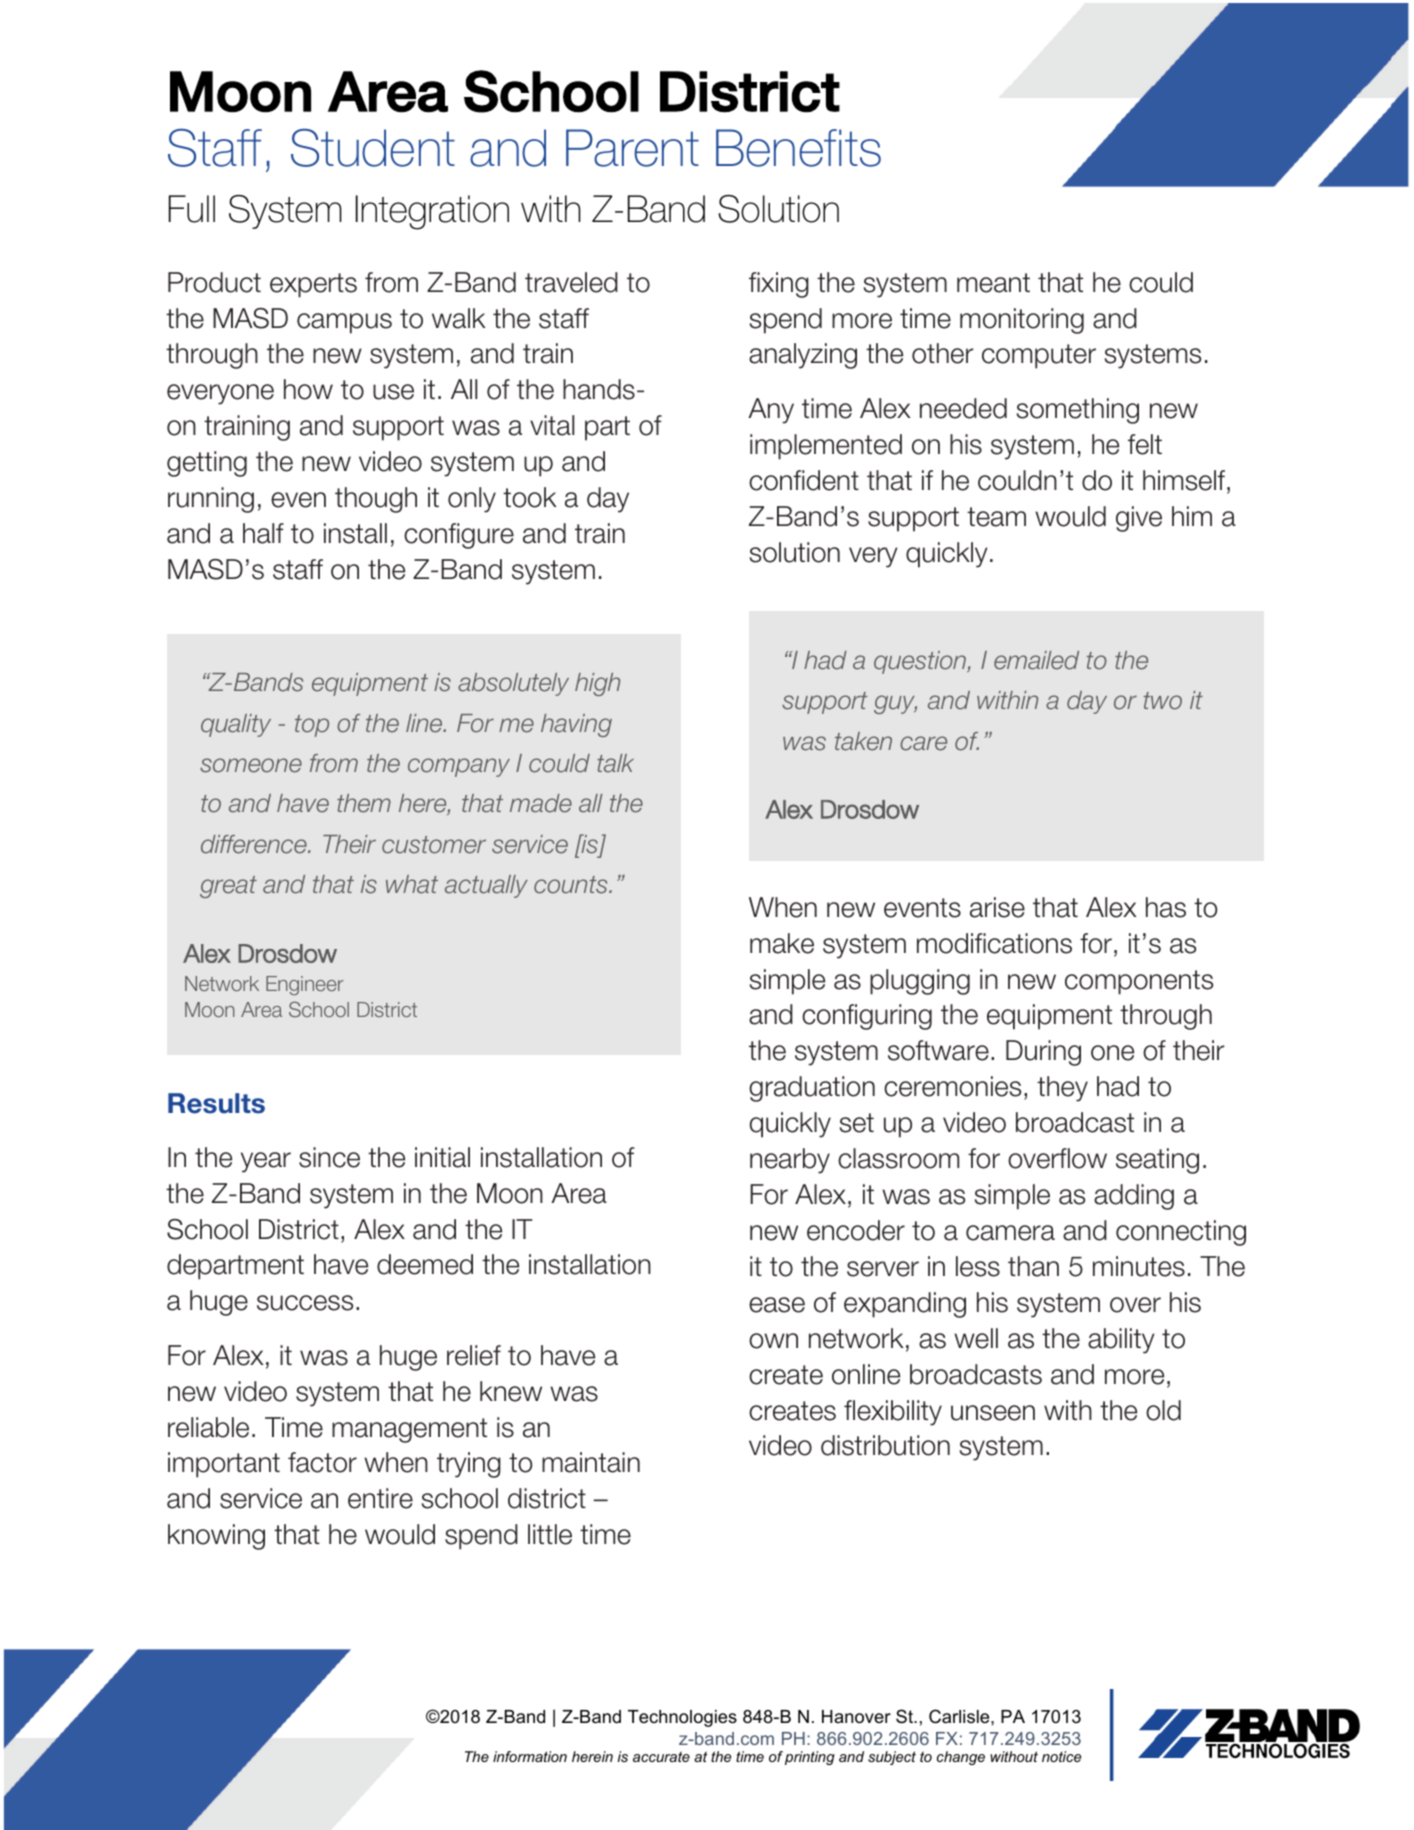  What do you see at coordinates (1036, 660) in the screenshot?
I see `emailed` at bounding box center [1036, 660].
